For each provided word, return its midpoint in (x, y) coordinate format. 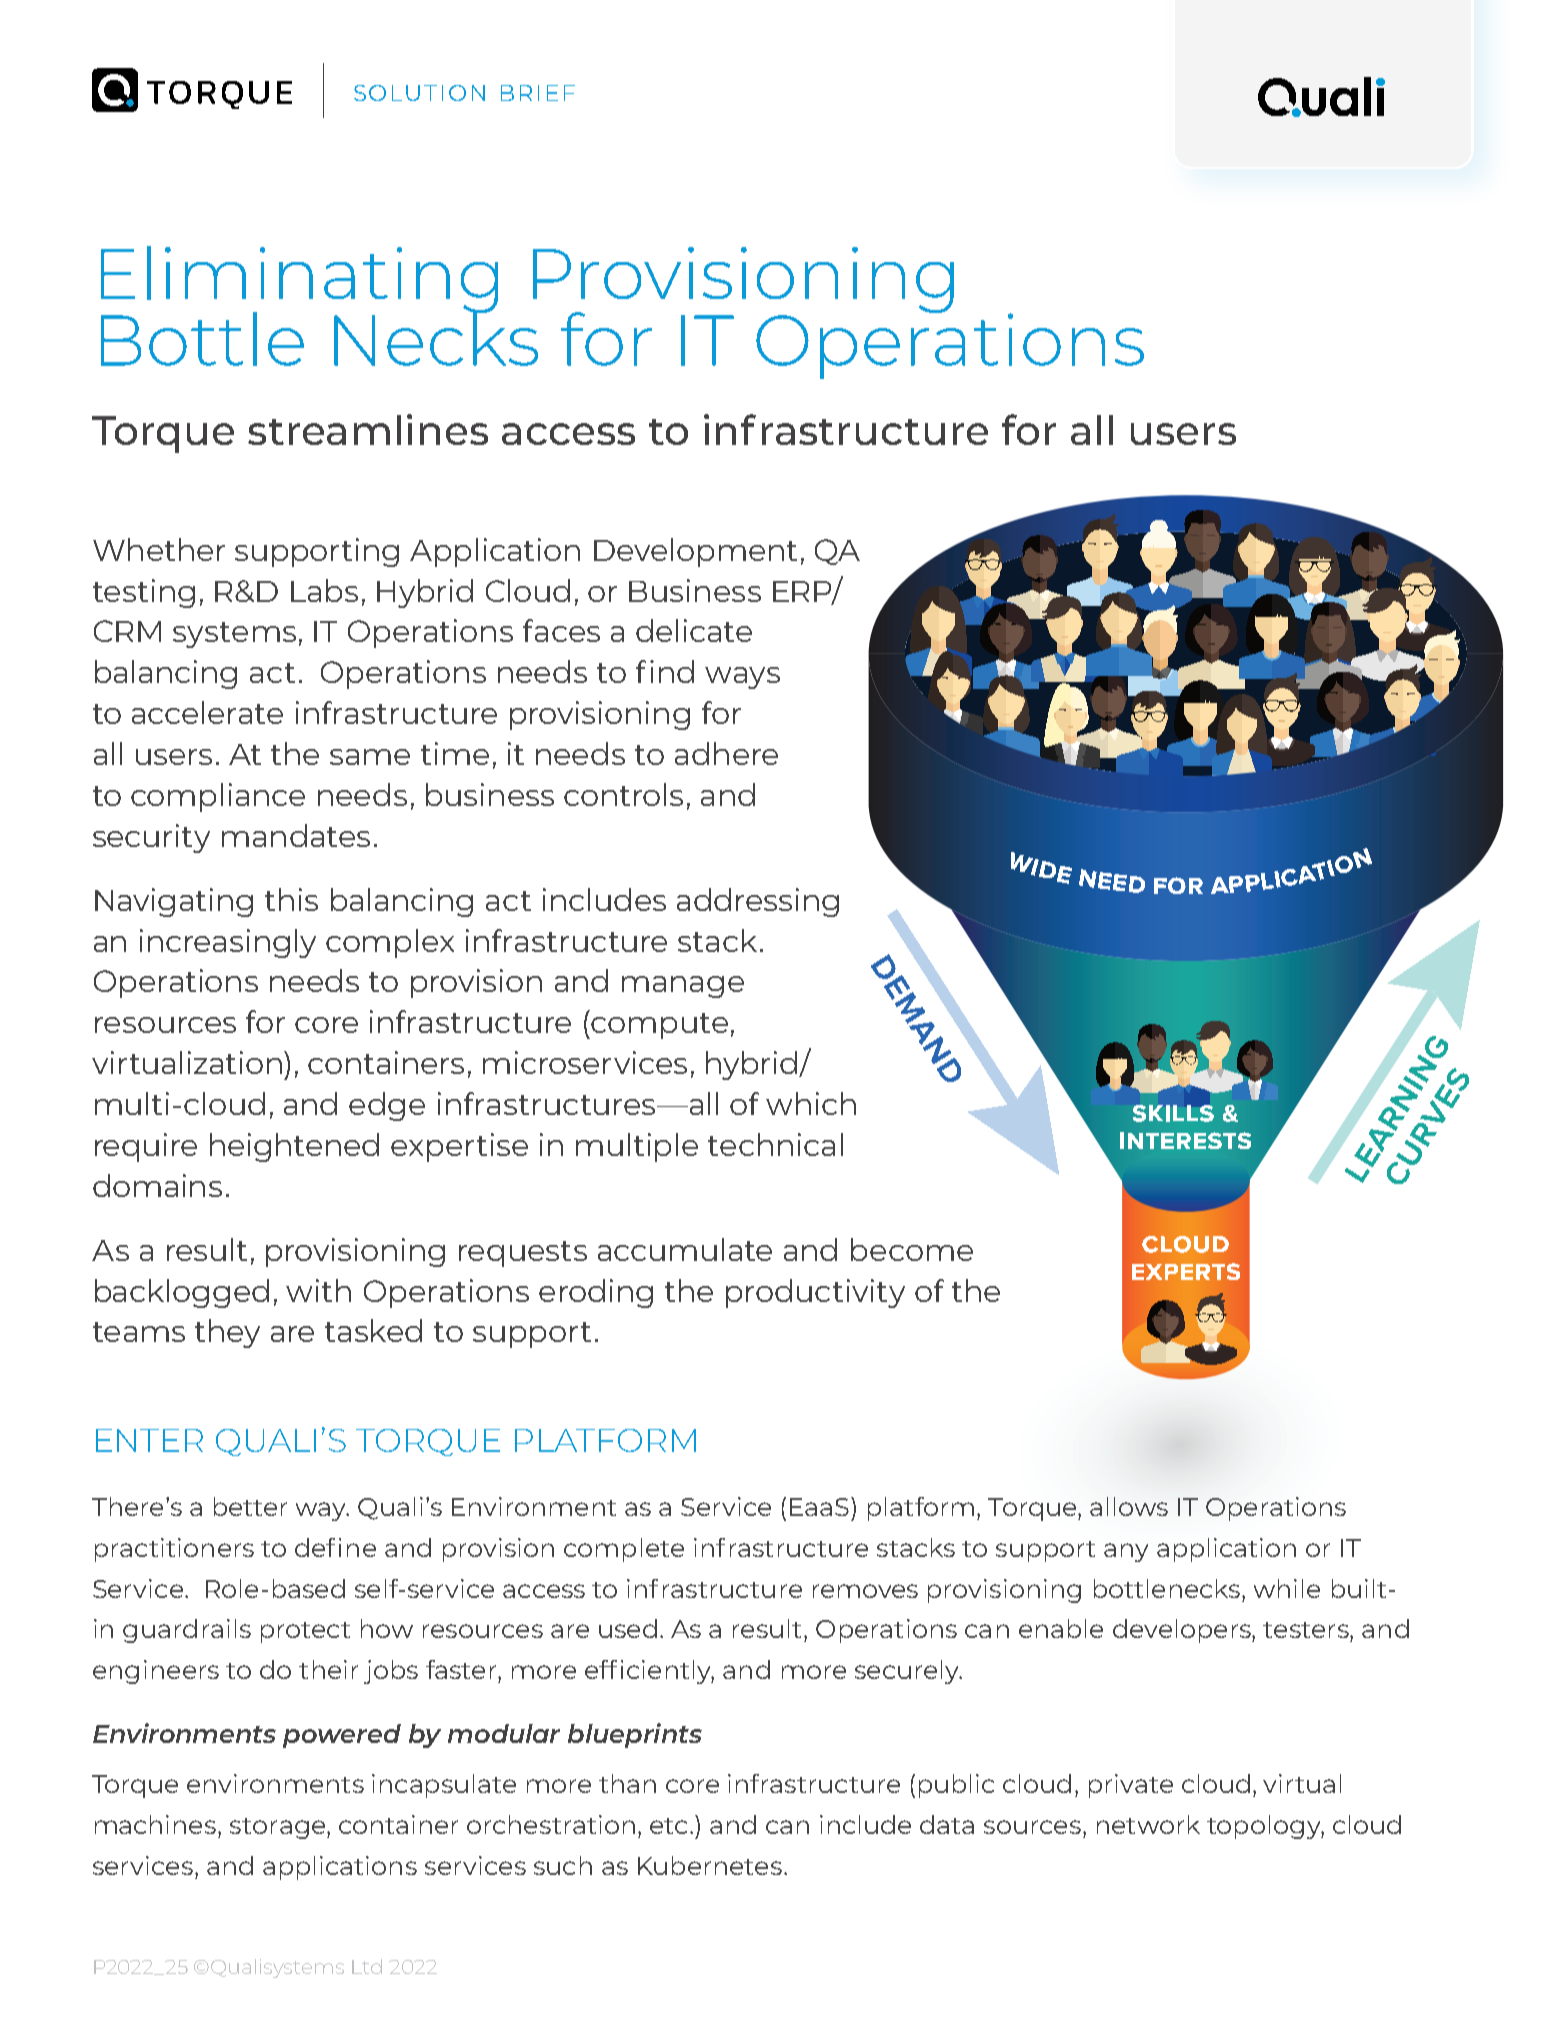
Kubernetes (710, 1865)
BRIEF (538, 93)
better (250, 1506)
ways (742, 678)
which (811, 1103)
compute (659, 1026)
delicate (694, 630)
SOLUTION (419, 93)
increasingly (228, 943)
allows (1129, 1506)
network (1148, 1824)
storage (279, 1828)
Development (695, 552)
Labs (324, 590)
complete (624, 1550)
